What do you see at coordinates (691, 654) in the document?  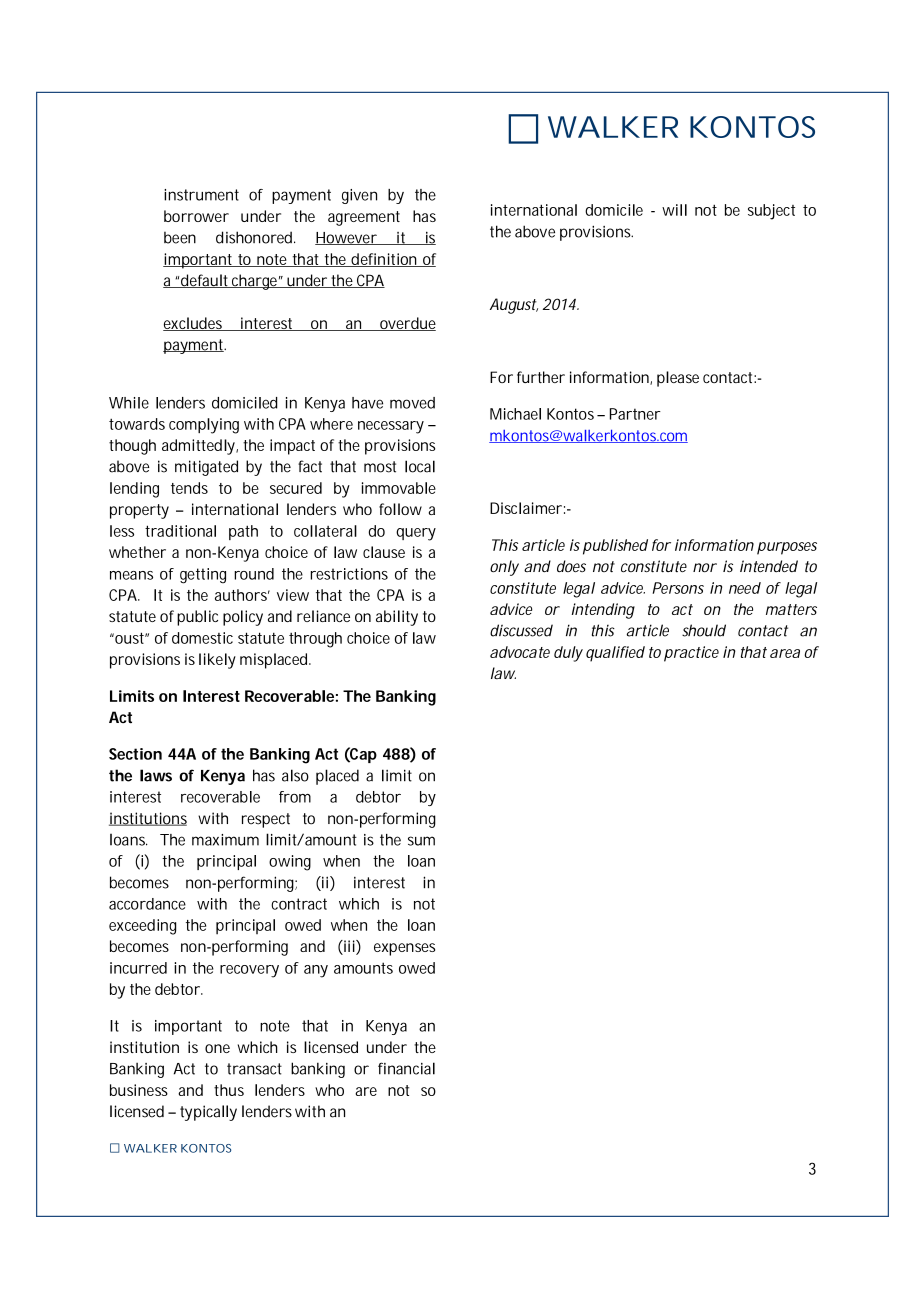 I see `practice` at bounding box center [691, 654].
